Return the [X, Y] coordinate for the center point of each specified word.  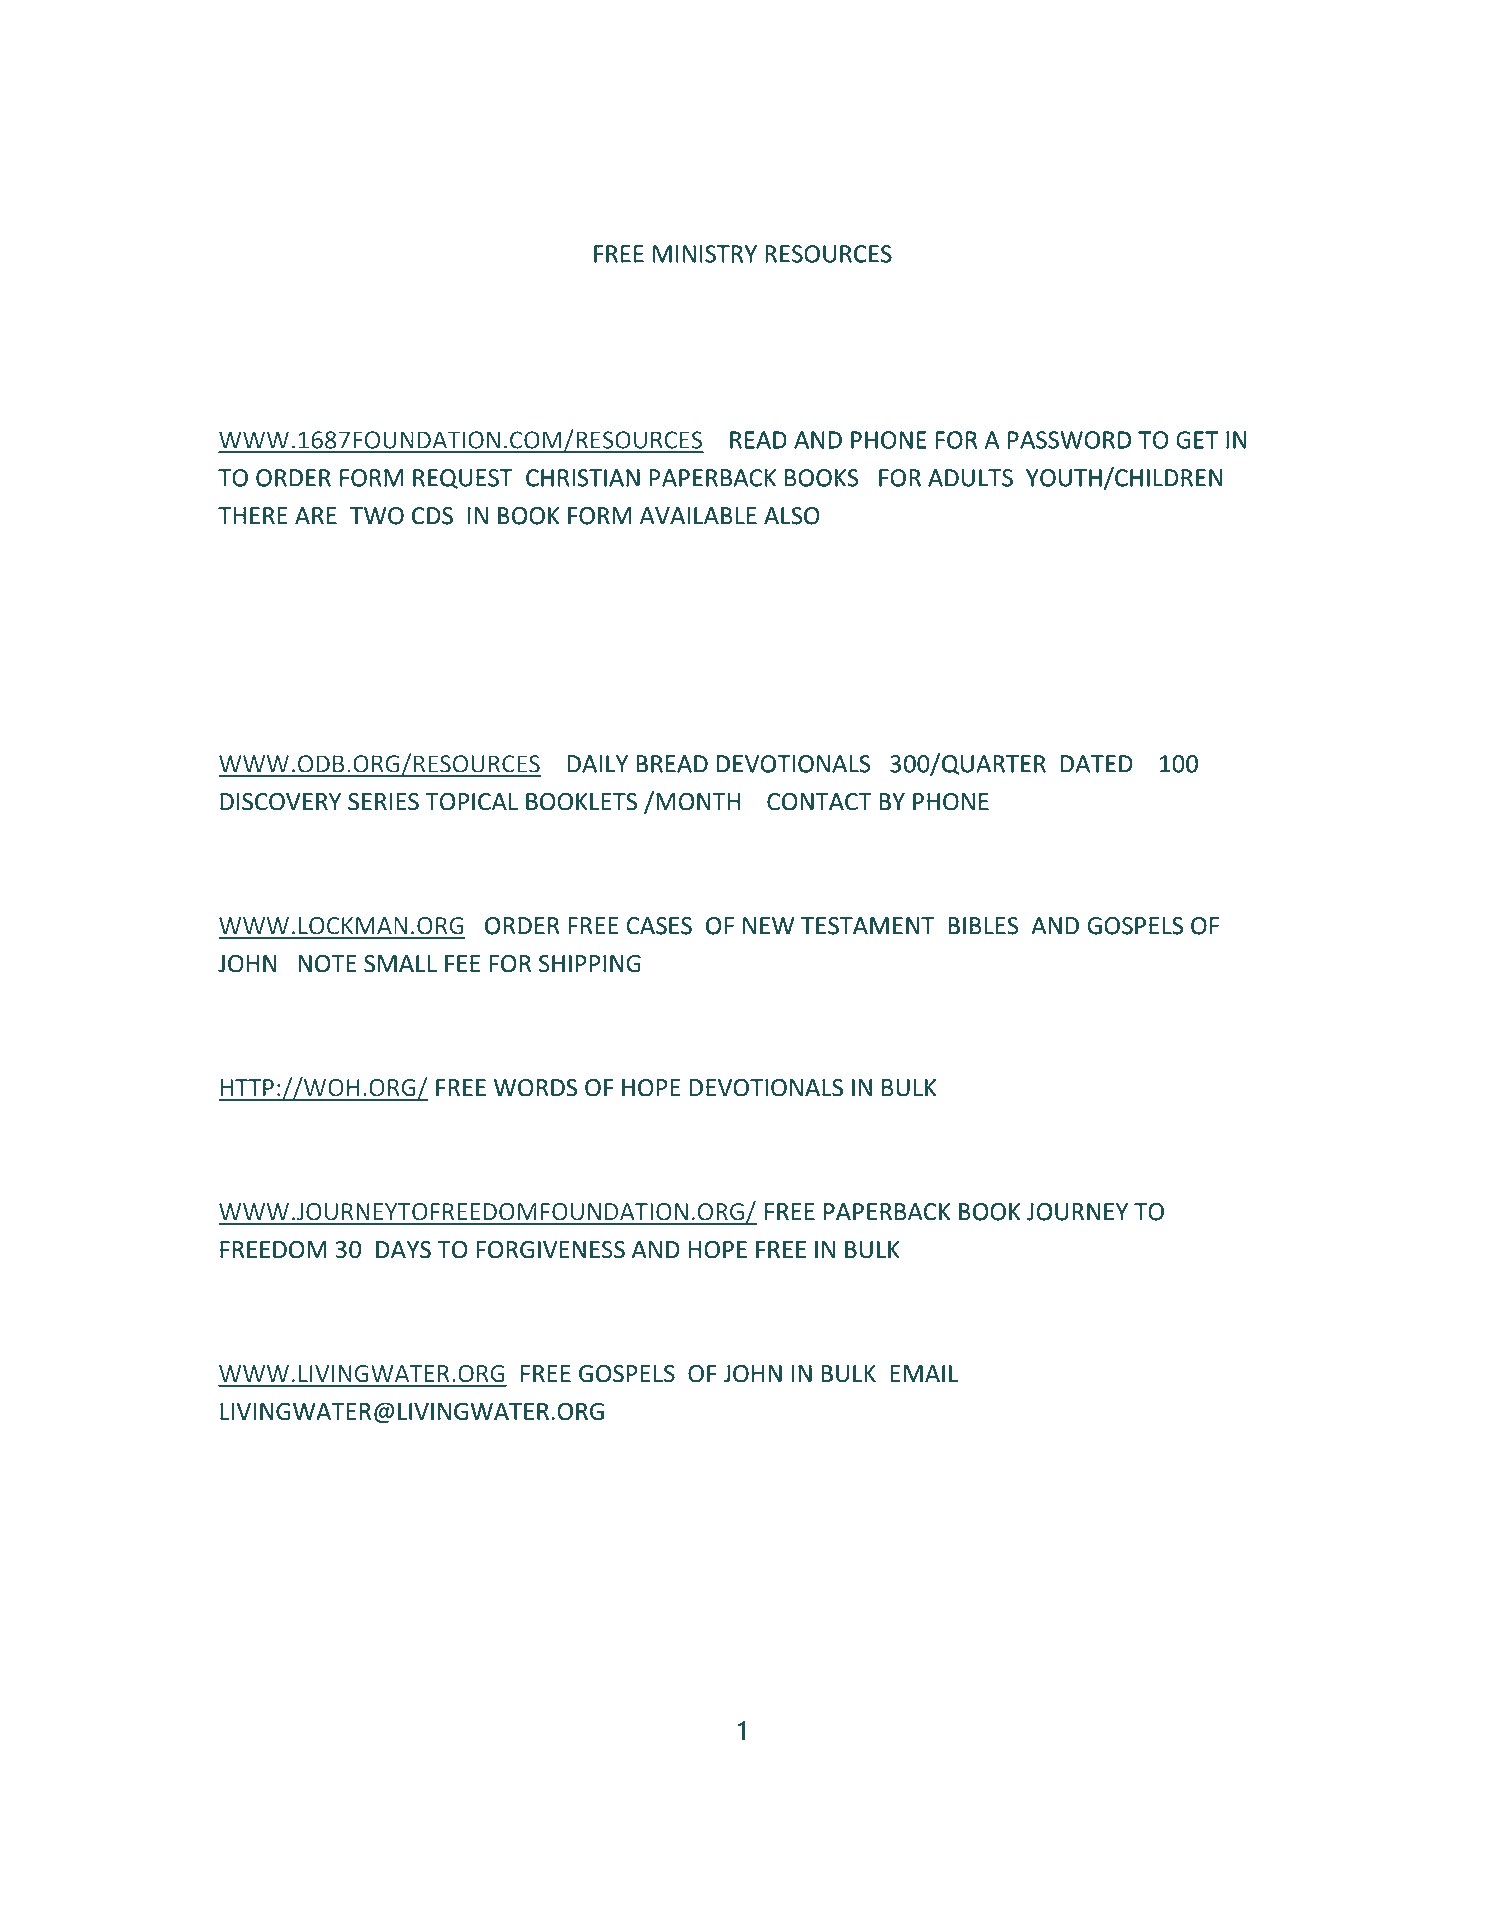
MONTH [698, 802]
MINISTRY [705, 254]
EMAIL [924, 1373]
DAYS [403, 1250]
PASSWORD [1069, 440]
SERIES [383, 802]
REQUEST [463, 479]
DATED [1097, 764]
